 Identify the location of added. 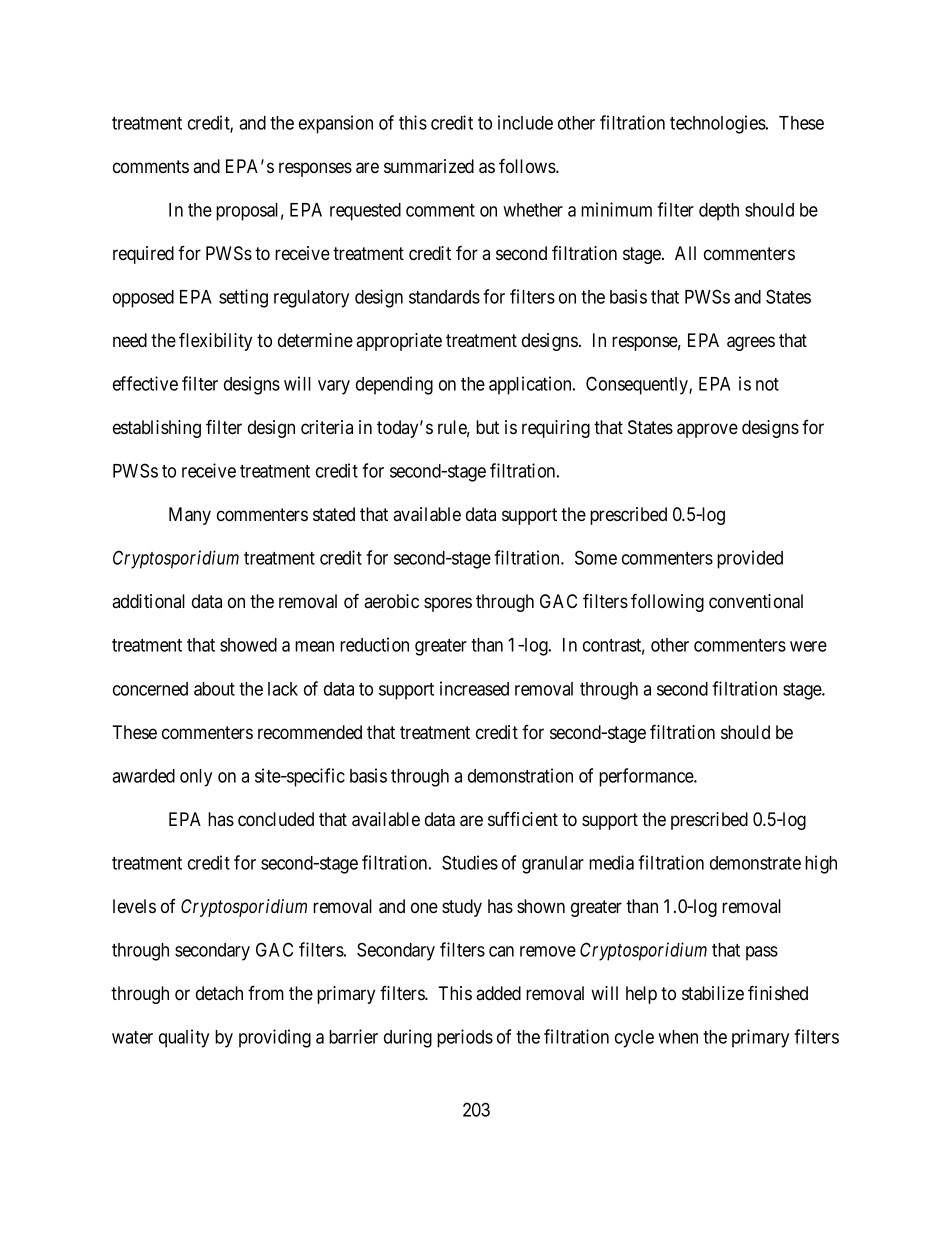
(498, 993).
